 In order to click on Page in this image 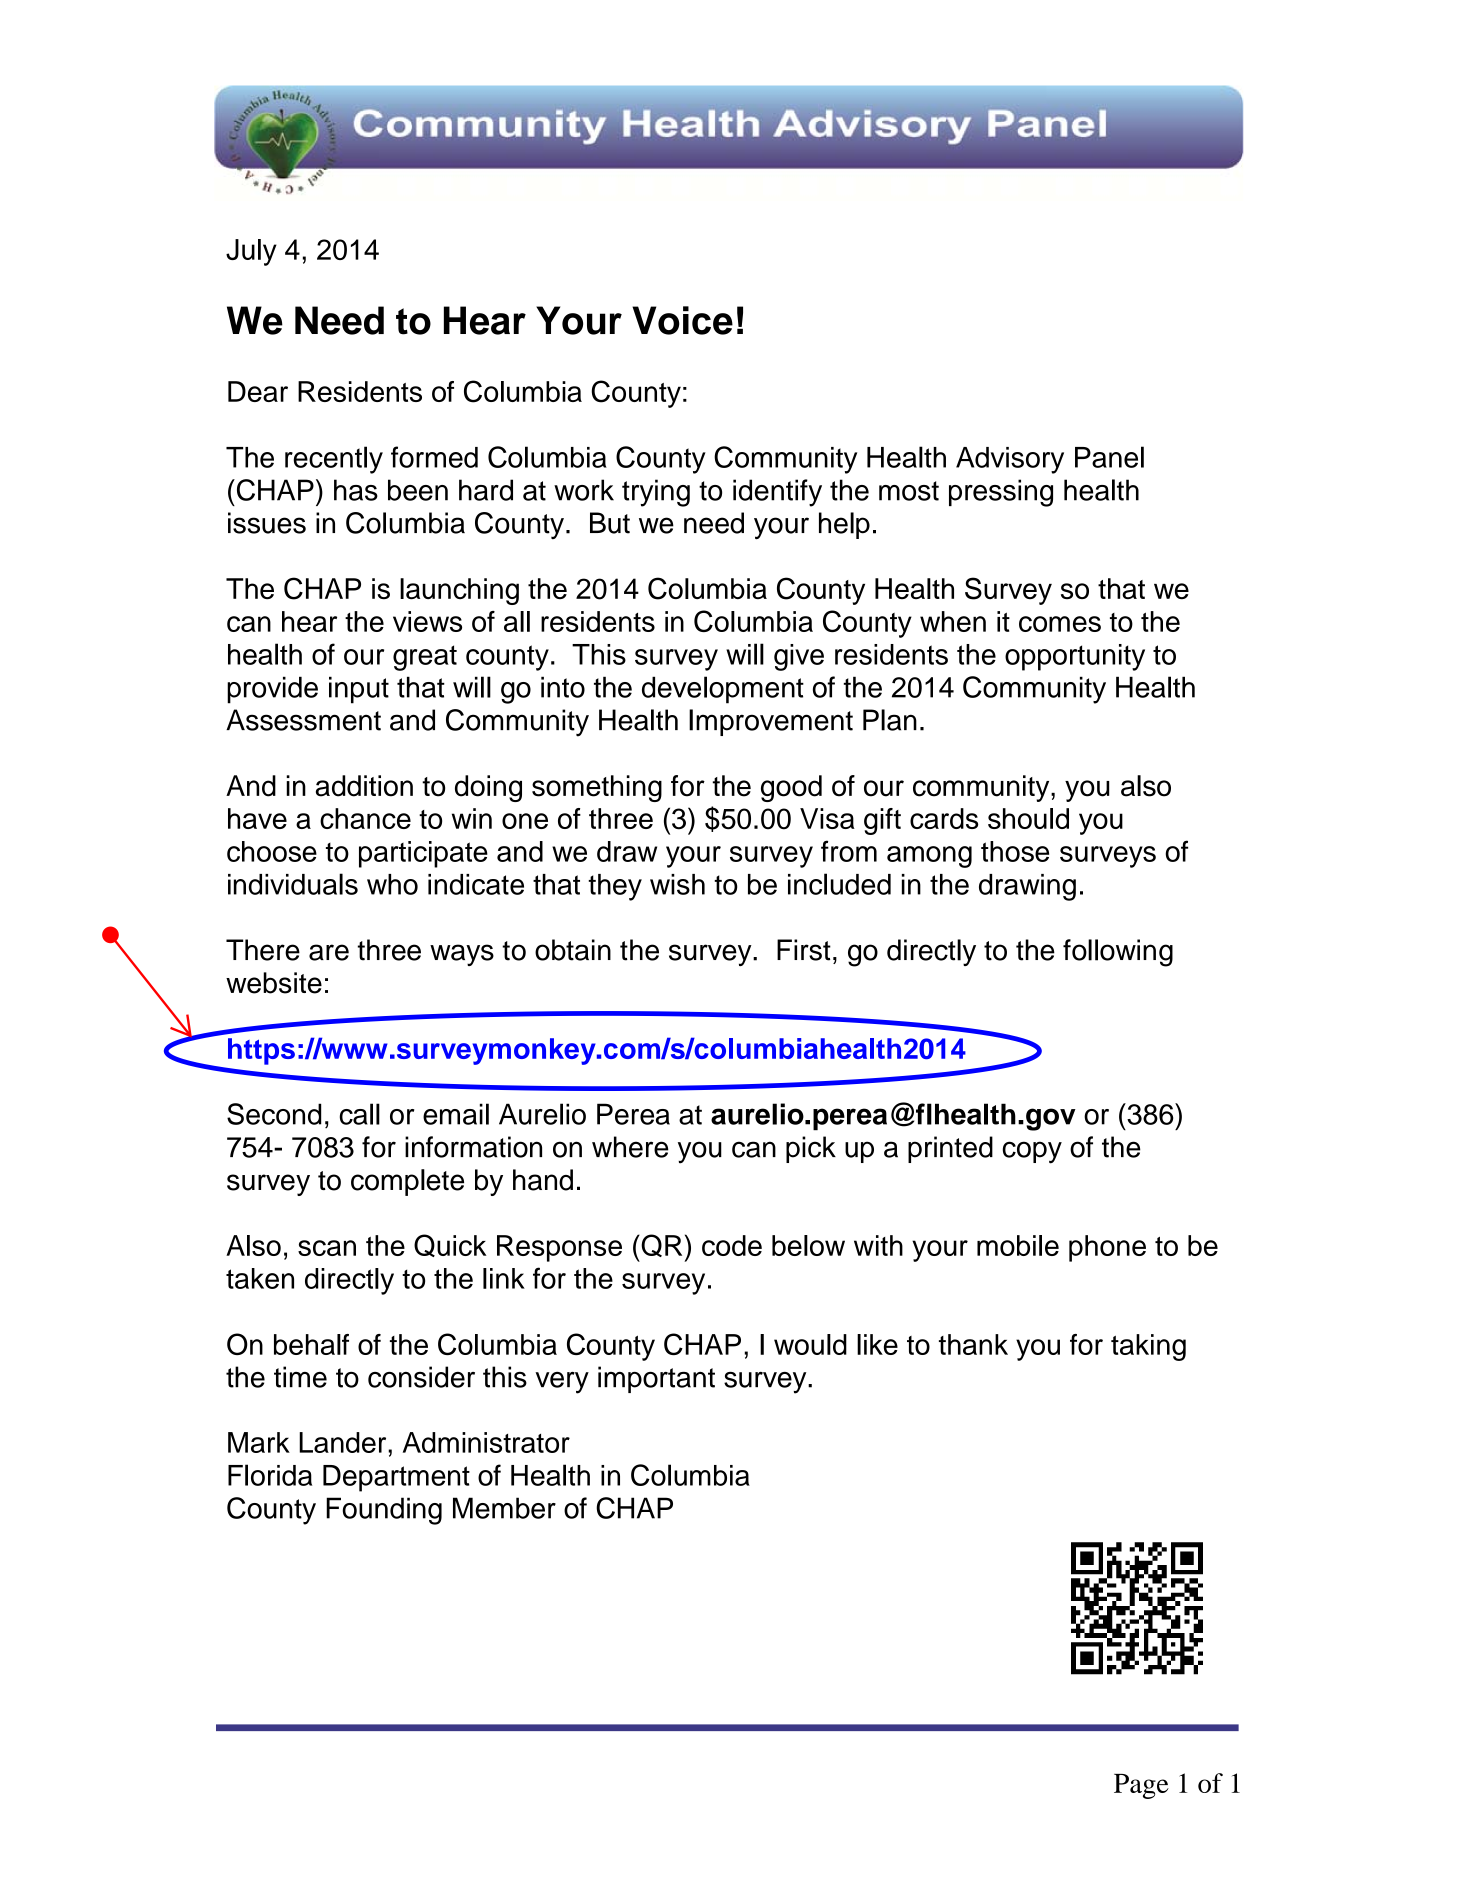, I will do `click(1141, 1786)`.
